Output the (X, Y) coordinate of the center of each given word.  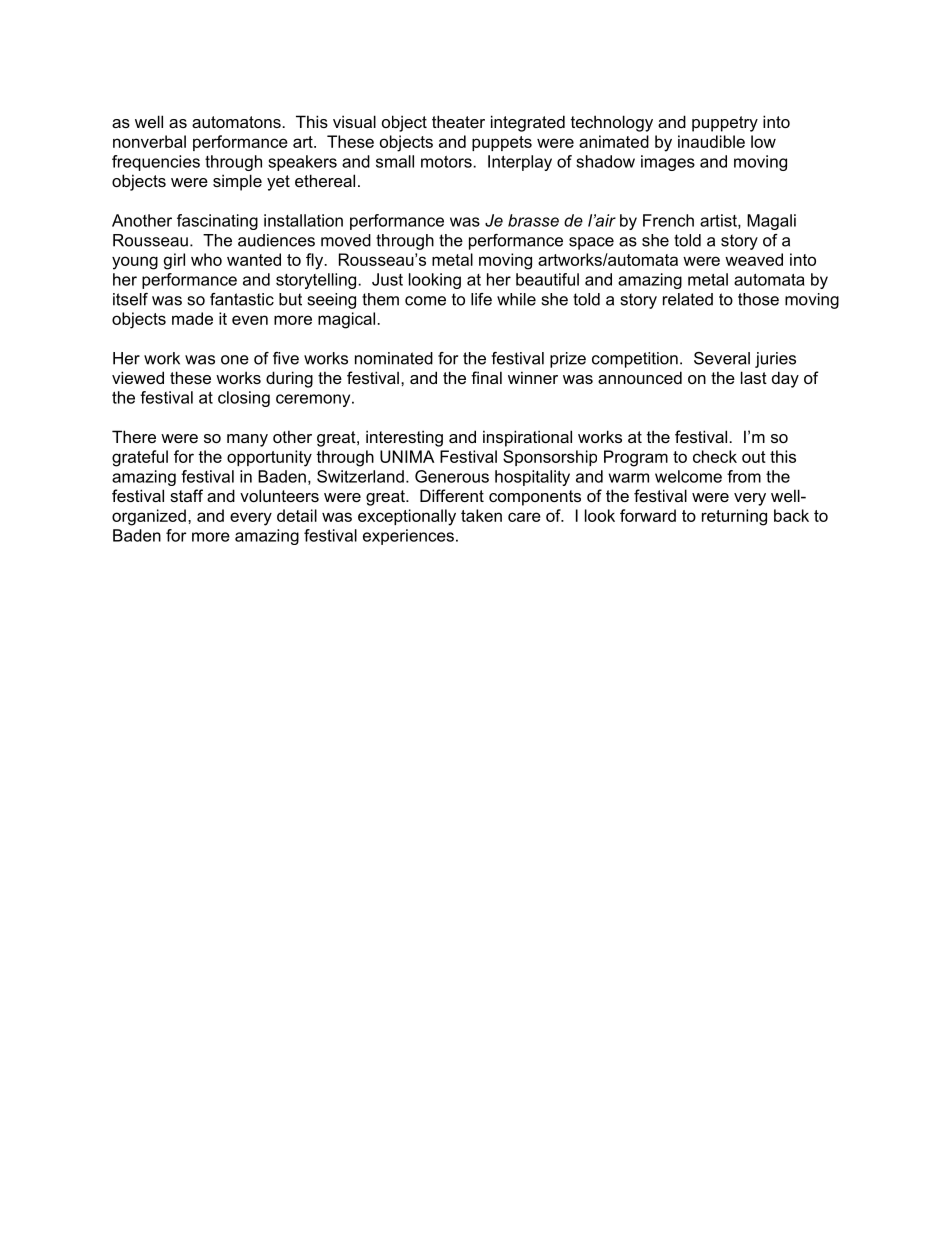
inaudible (711, 141)
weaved (754, 259)
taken (481, 515)
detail (297, 515)
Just (387, 279)
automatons (237, 122)
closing (244, 399)
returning (734, 517)
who (206, 259)
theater (458, 121)
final (486, 377)
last (754, 377)
